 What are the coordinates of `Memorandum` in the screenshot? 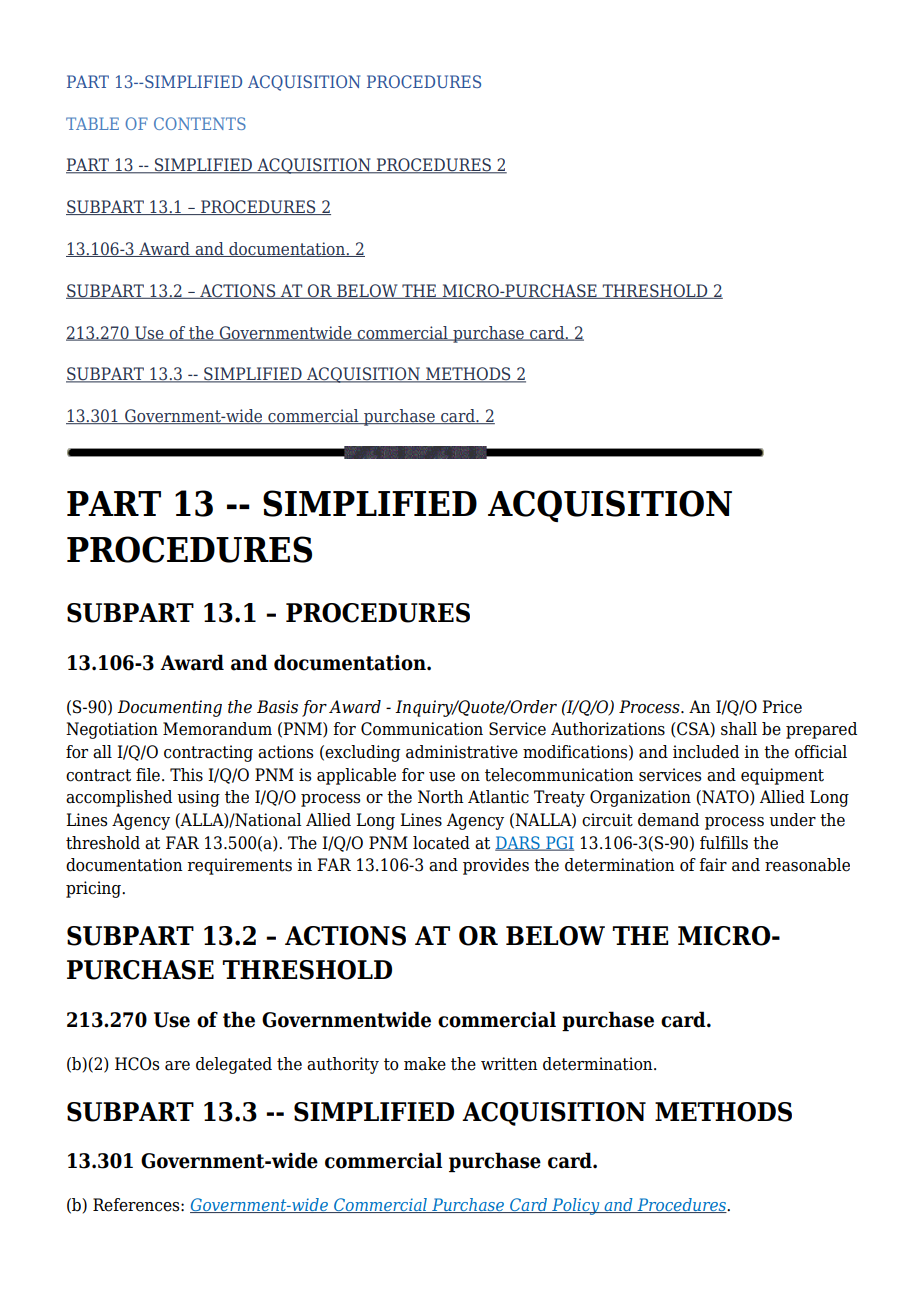 It's located at (217, 729).
